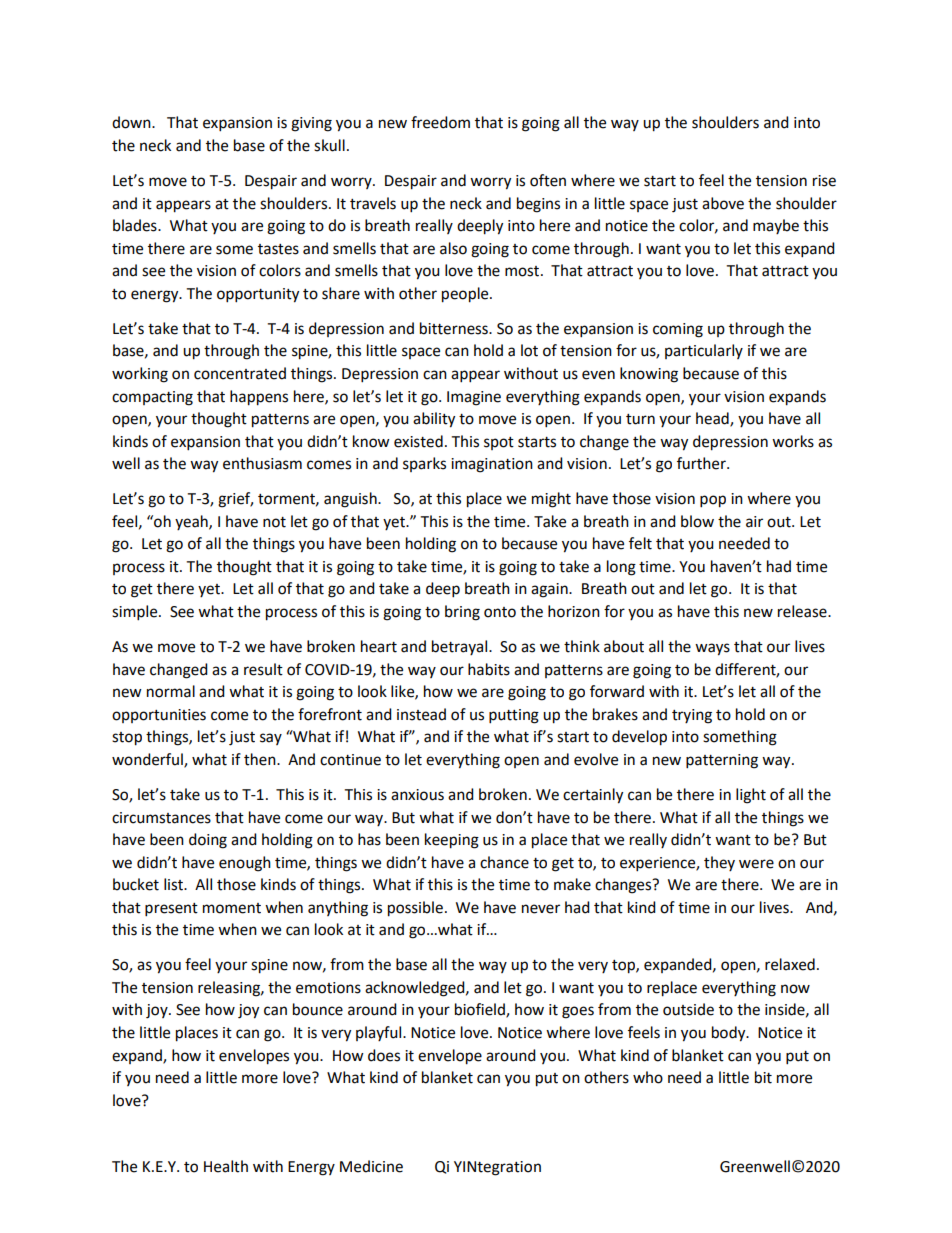 The image size is (952, 1233). Describe the element at coordinates (263, 669) in the page. I see `result` at that location.
